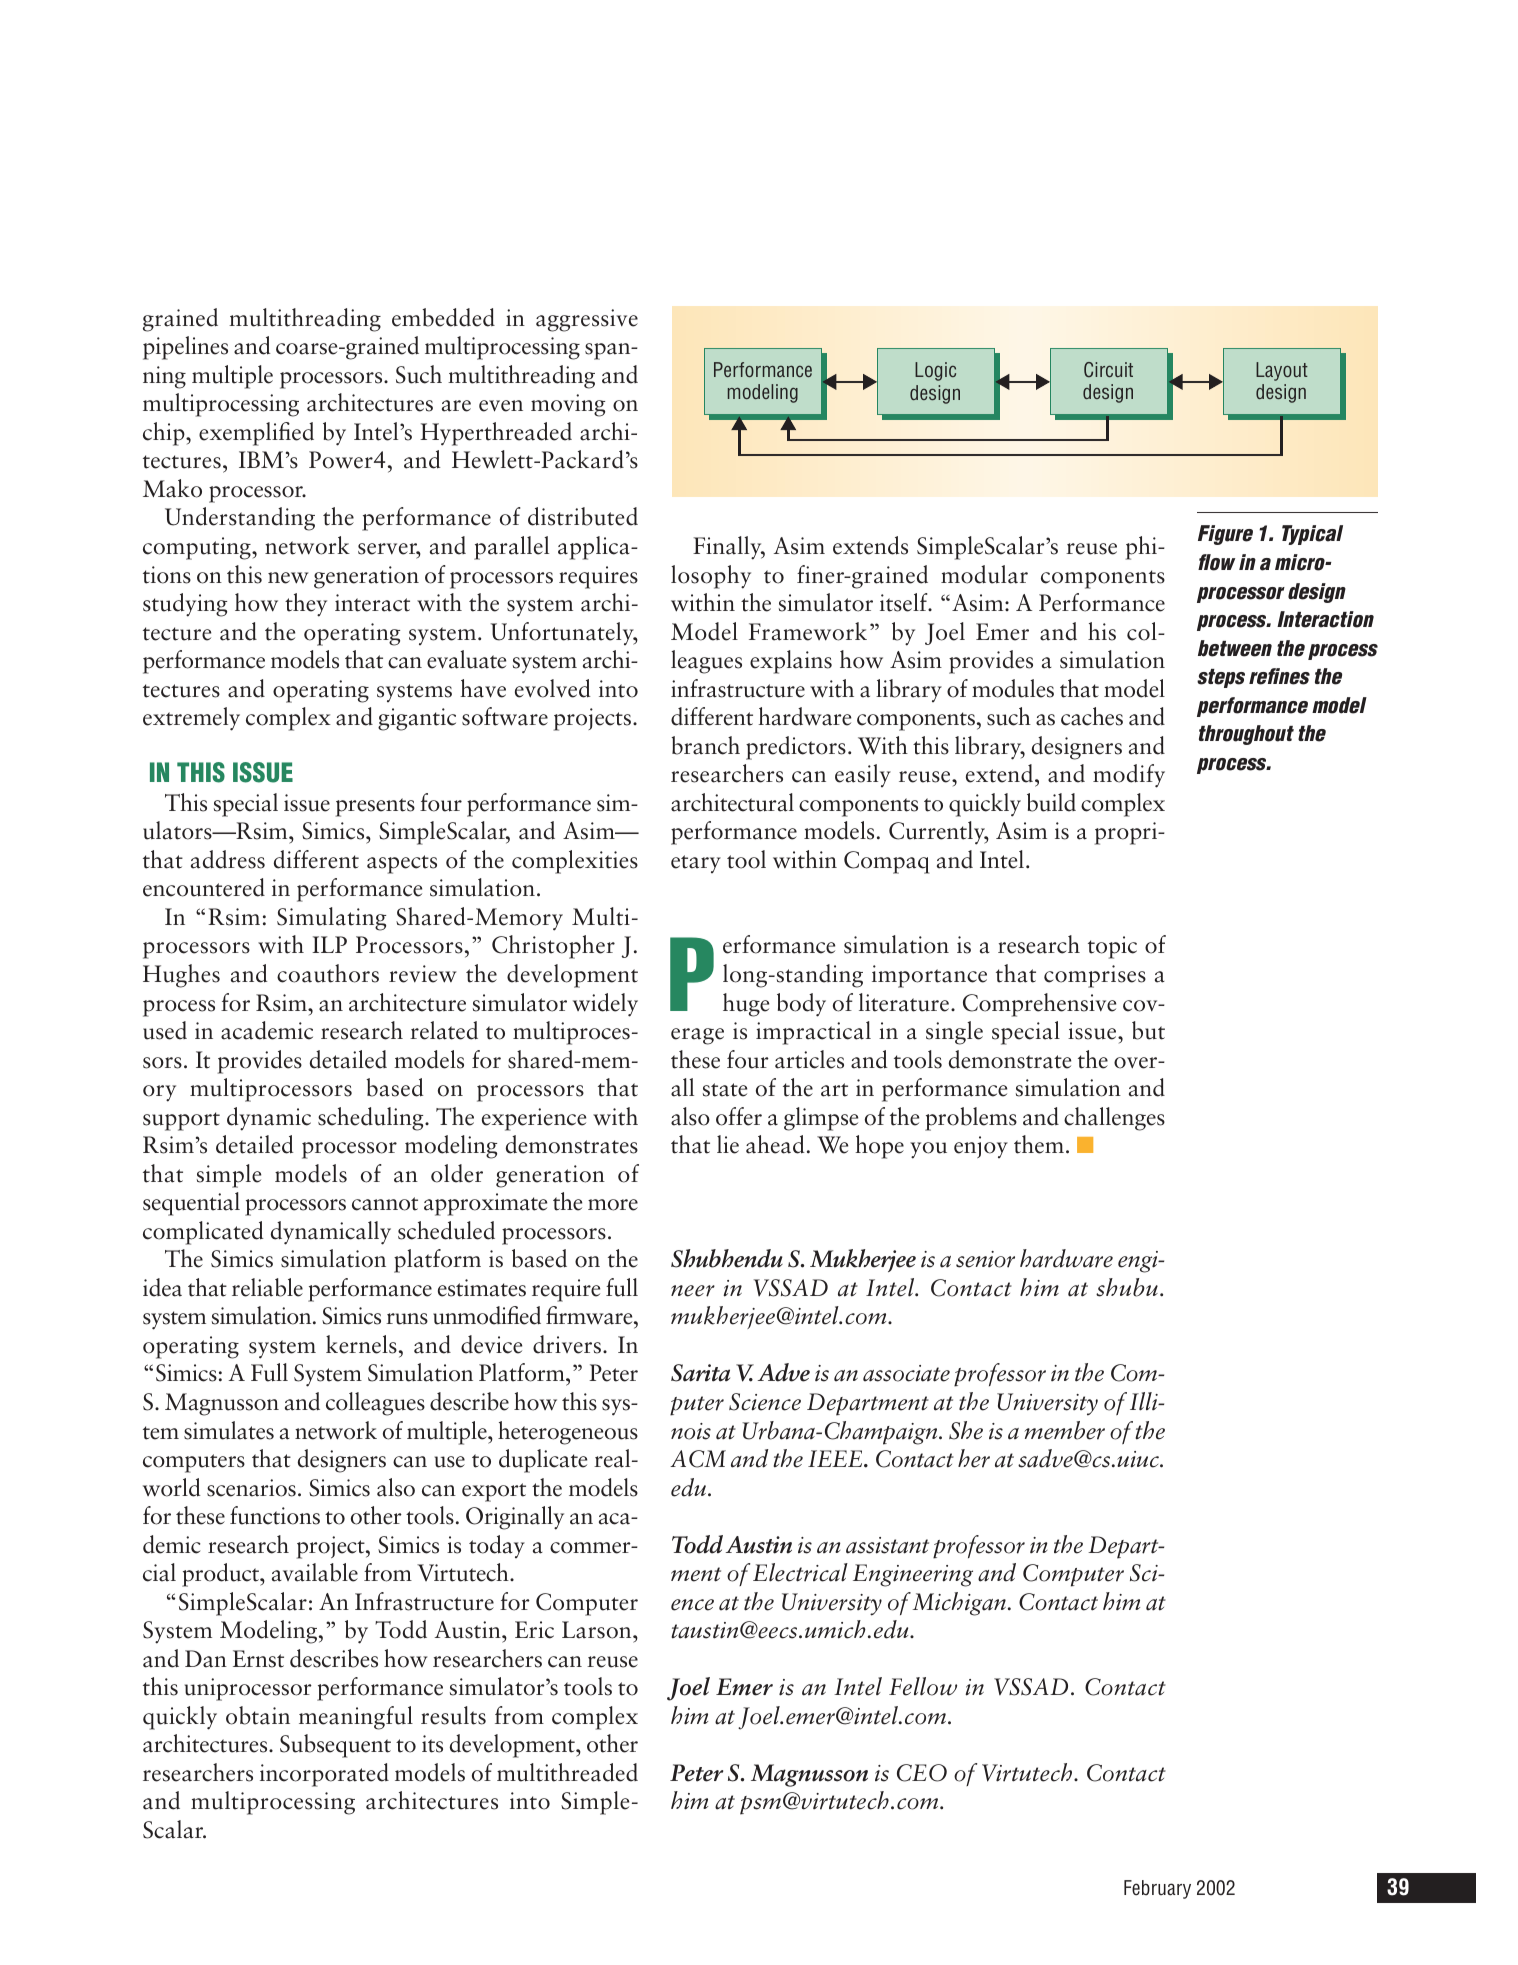  What do you see at coordinates (587, 320) in the image?
I see `aggressive` at bounding box center [587, 320].
